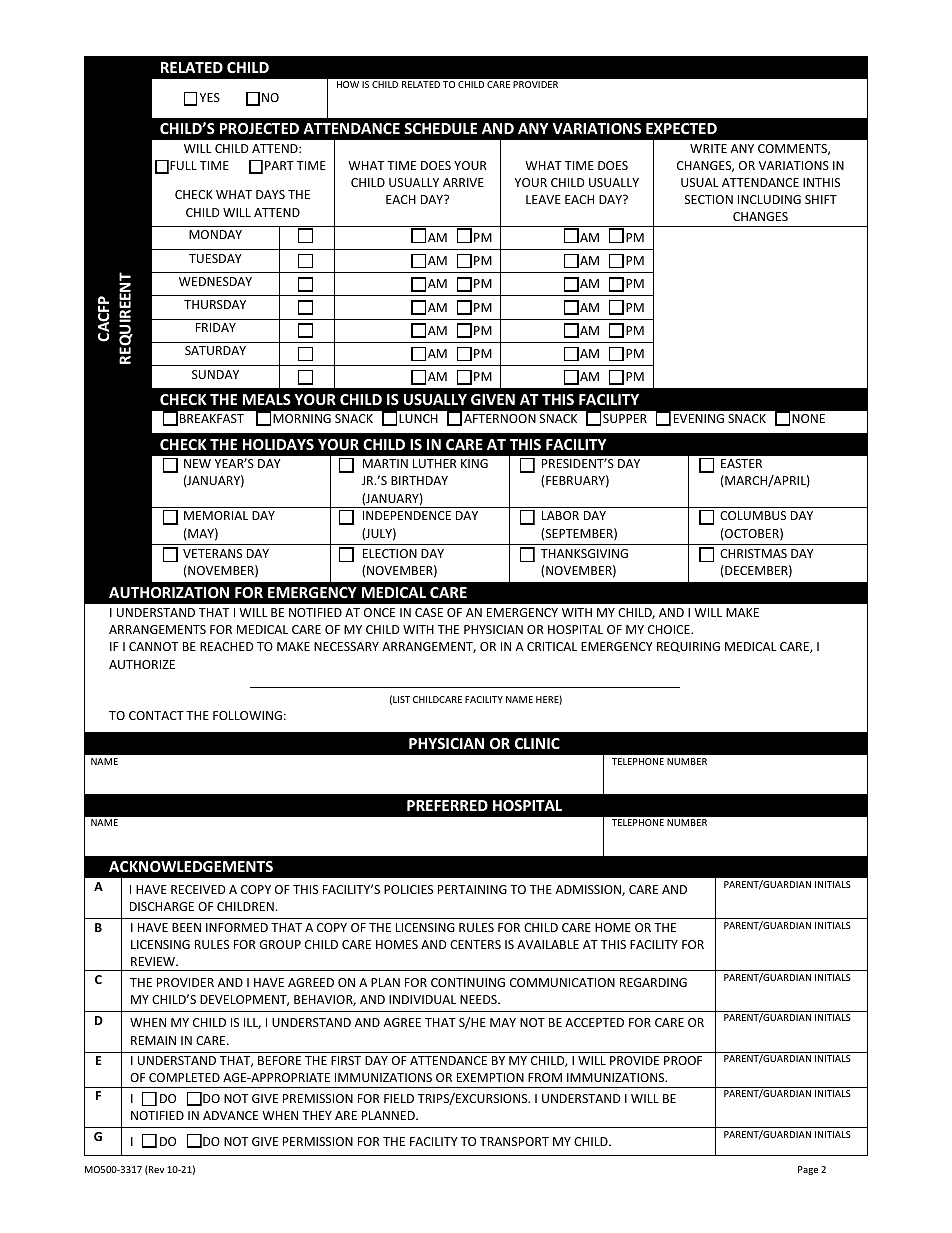 Image resolution: width=952 pixels, height=1233 pixels. Describe the element at coordinates (514, 1141) in the screenshot. I see `TRANSPORT` at that location.
